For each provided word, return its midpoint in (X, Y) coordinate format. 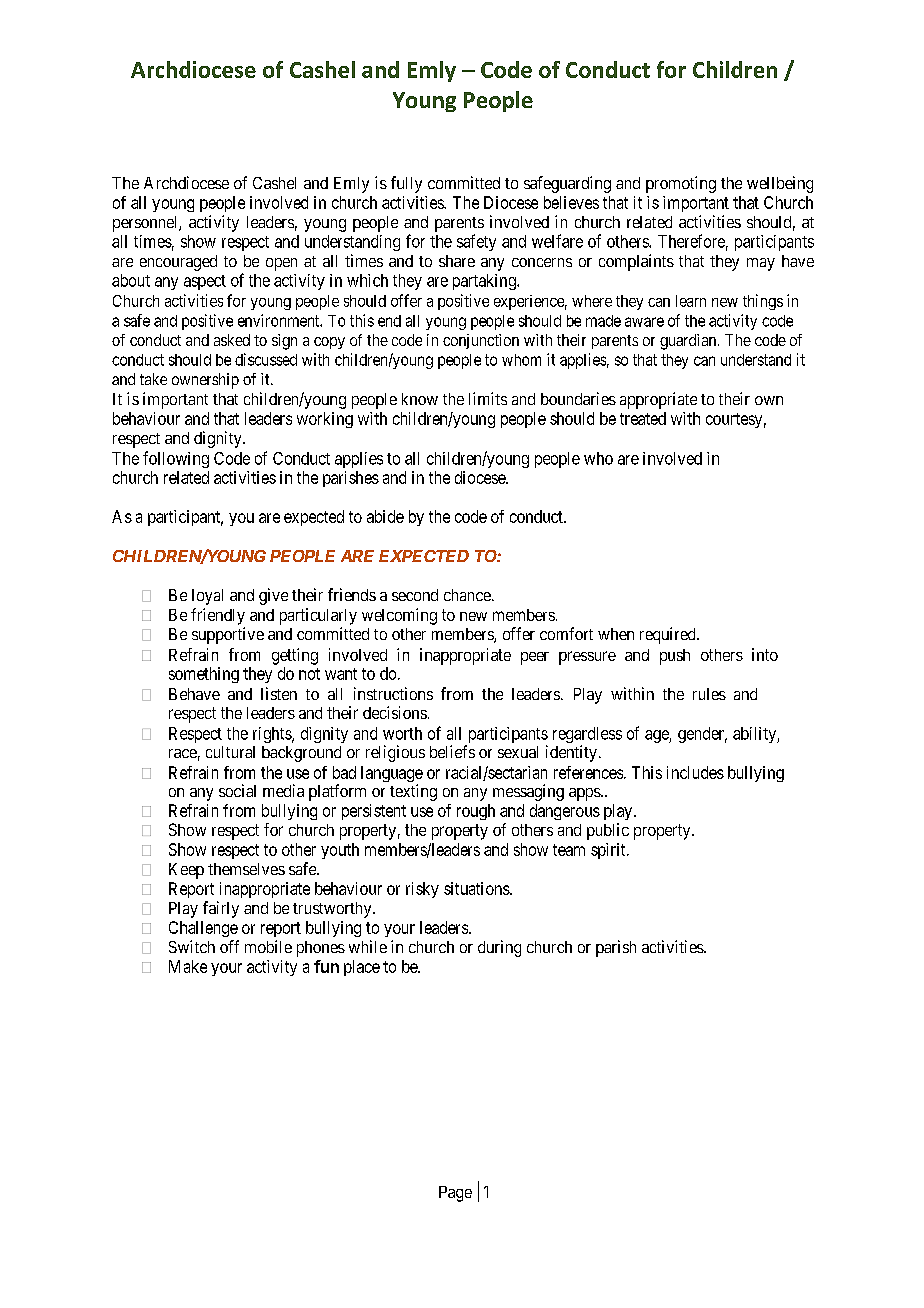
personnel (146, 224)
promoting (681, 184)
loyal (207, 597)
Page (455, 1194)
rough (476, 812)
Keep (186, 871)
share (457, 261)
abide (385, 516)
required (669, 635)
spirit (609, 851)
